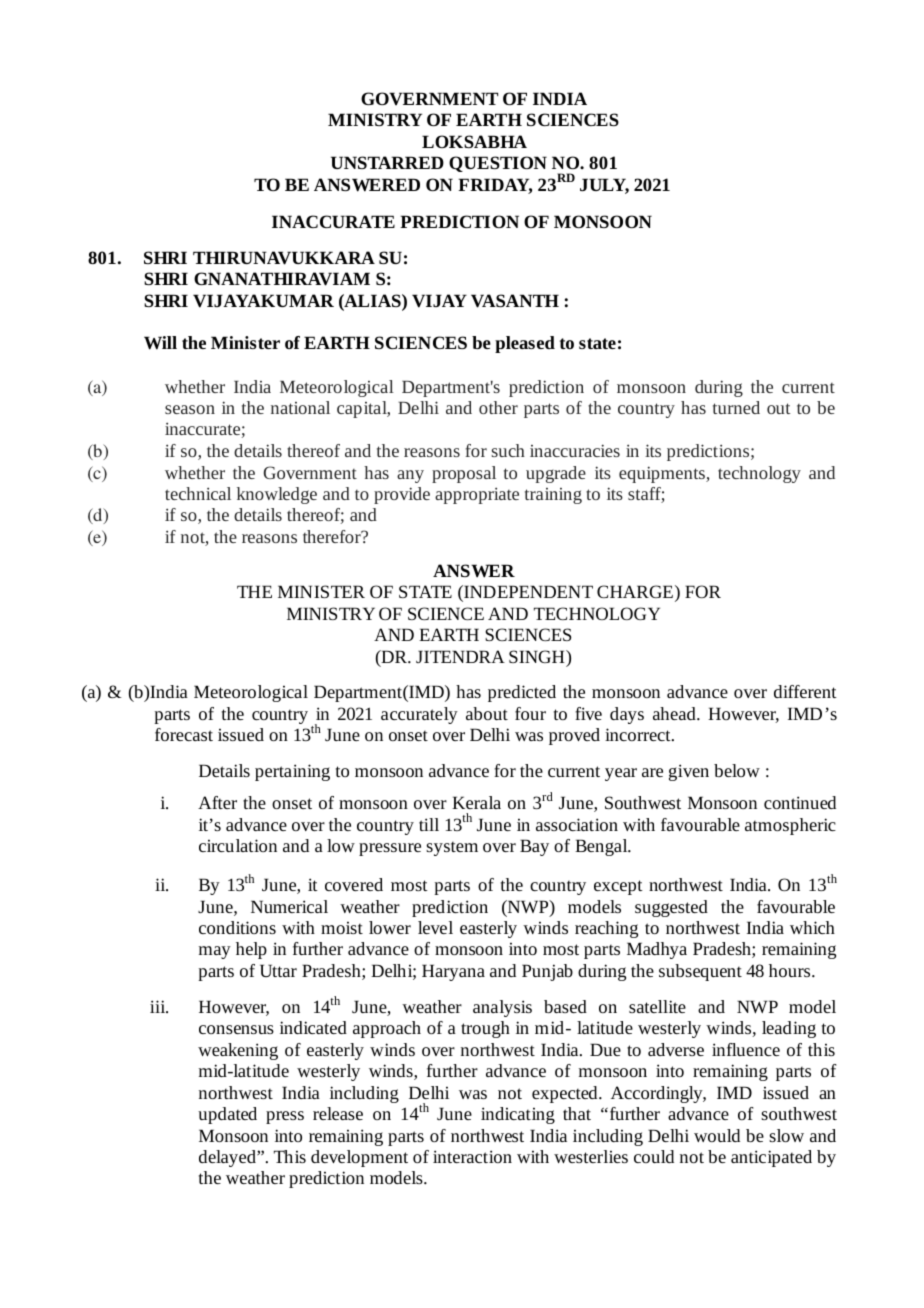 This document has width=924, height=1308. Describe the element at coordinates (498, 164) in the document. I see `QUESTION` at that location.
